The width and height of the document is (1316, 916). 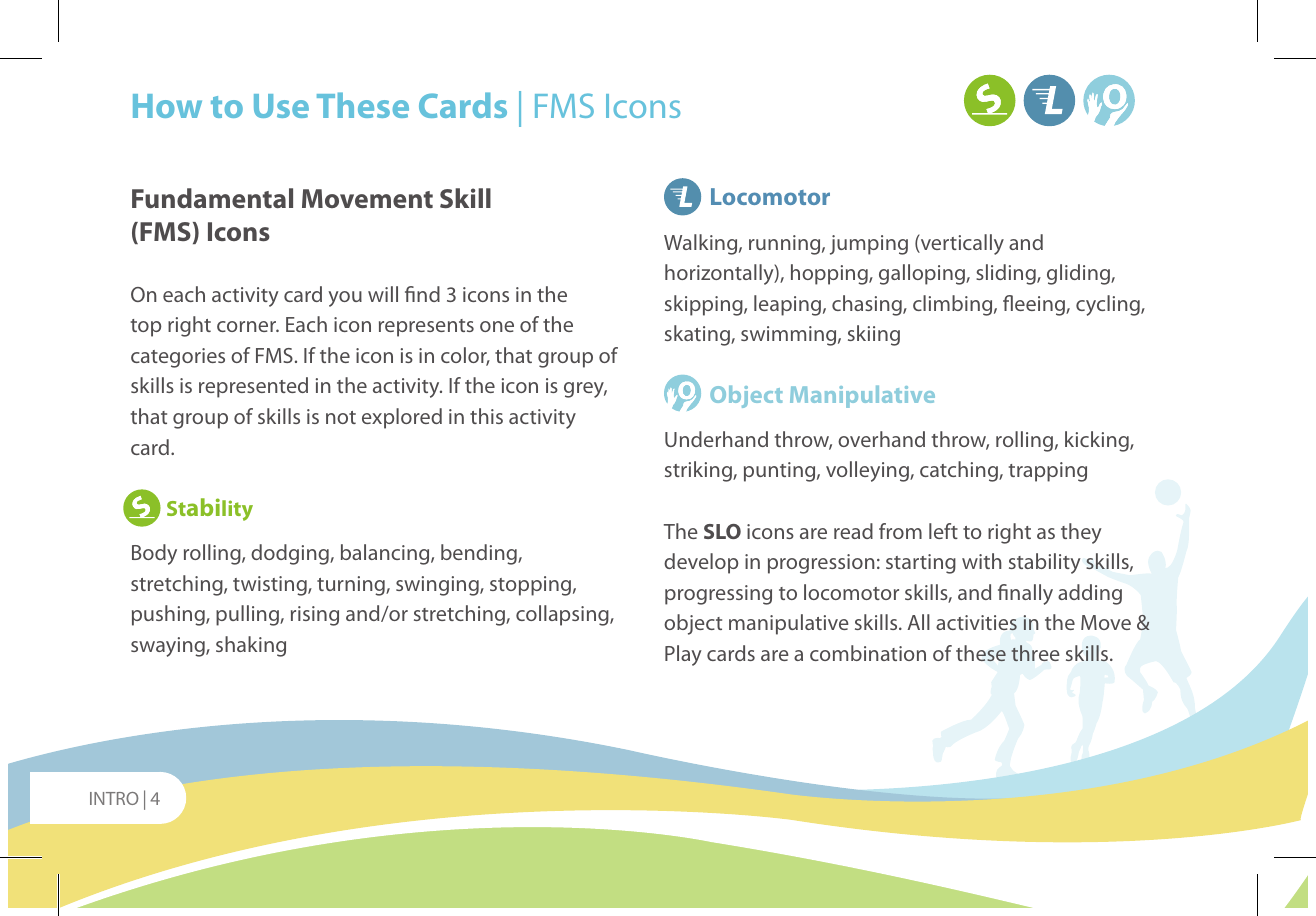 I want to click on overhand, so click(x=881, y=439).
